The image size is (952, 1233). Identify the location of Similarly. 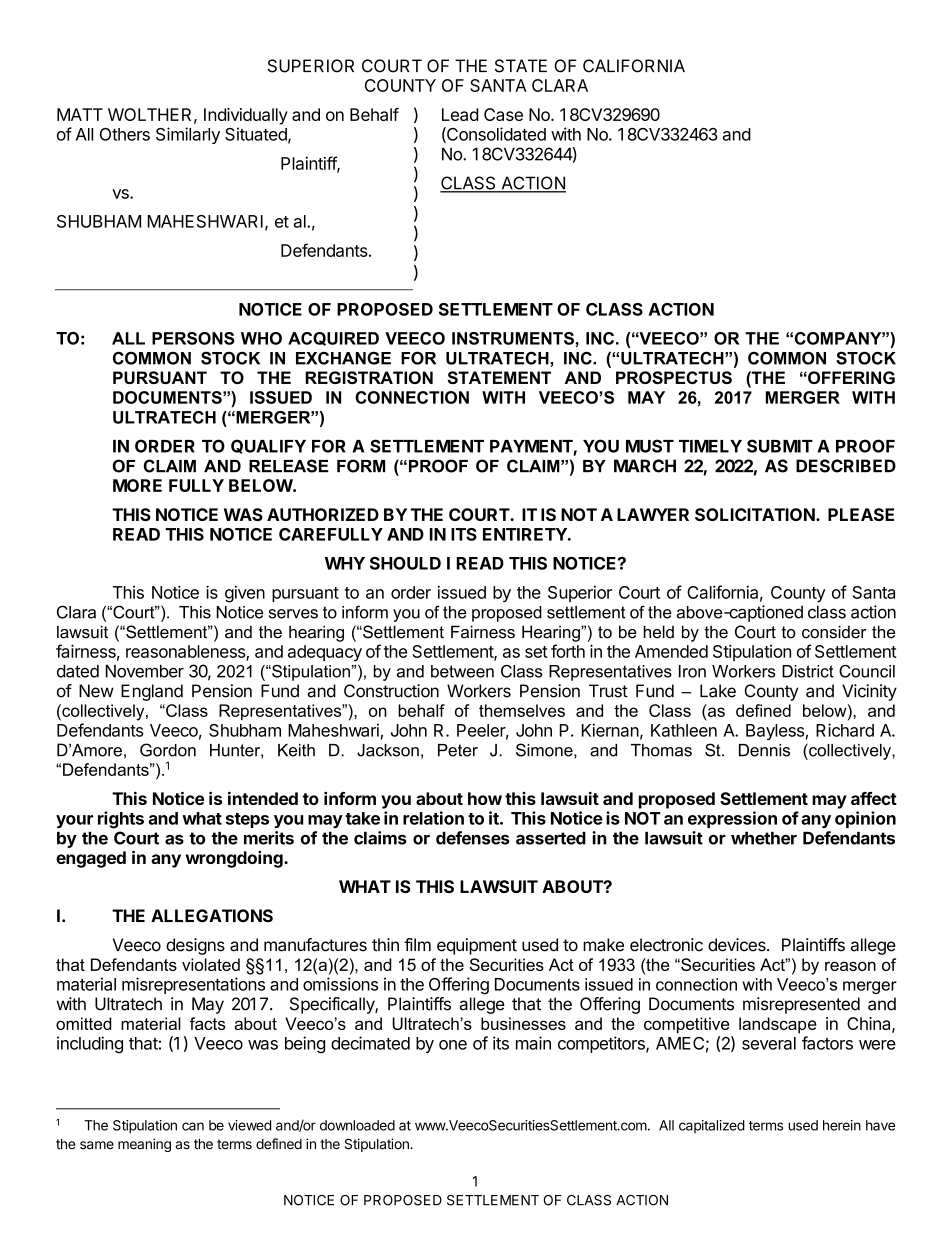
(188, 135).
